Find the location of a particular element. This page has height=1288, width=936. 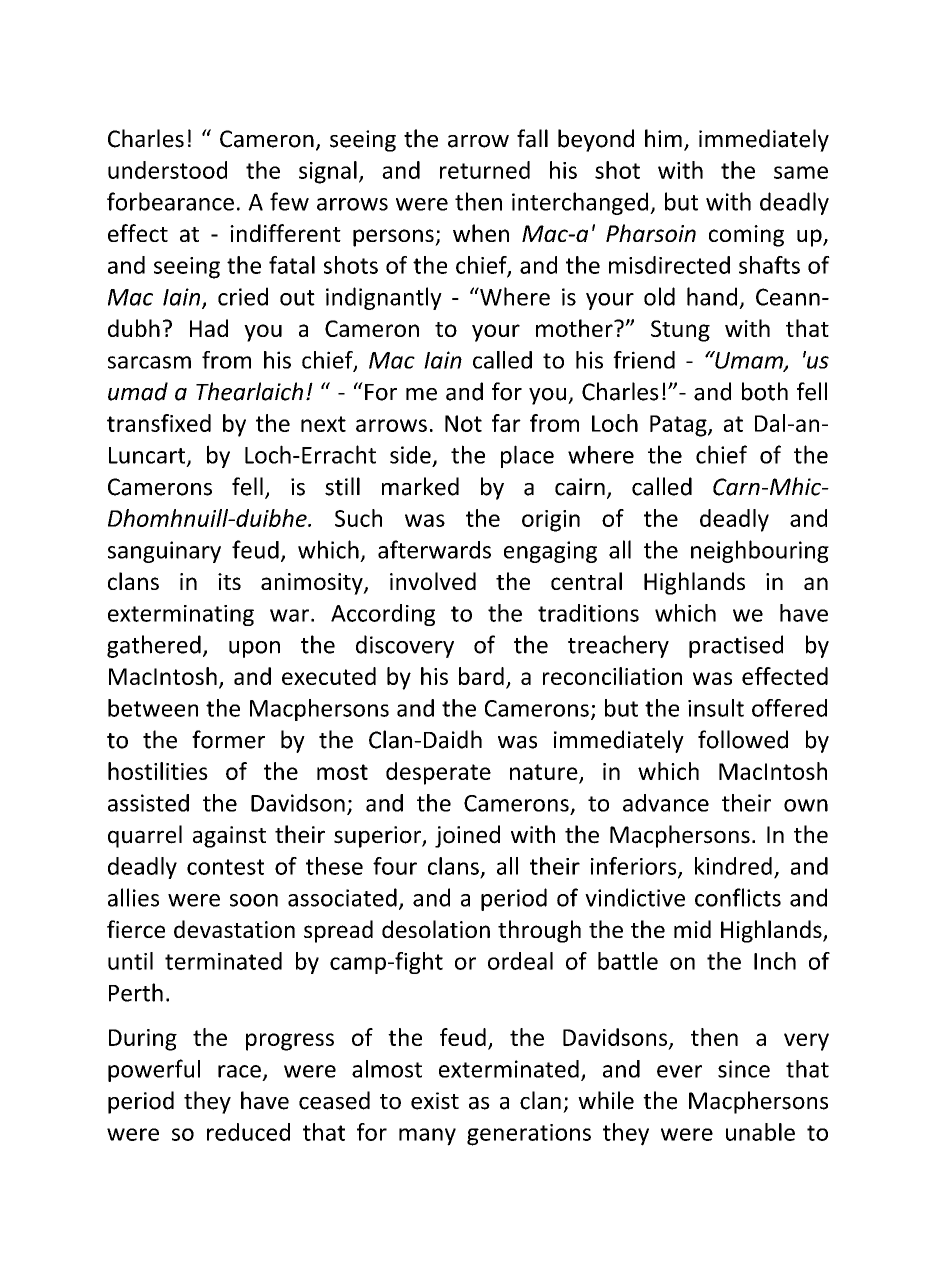

understood is located at coordinates (167, 170).
